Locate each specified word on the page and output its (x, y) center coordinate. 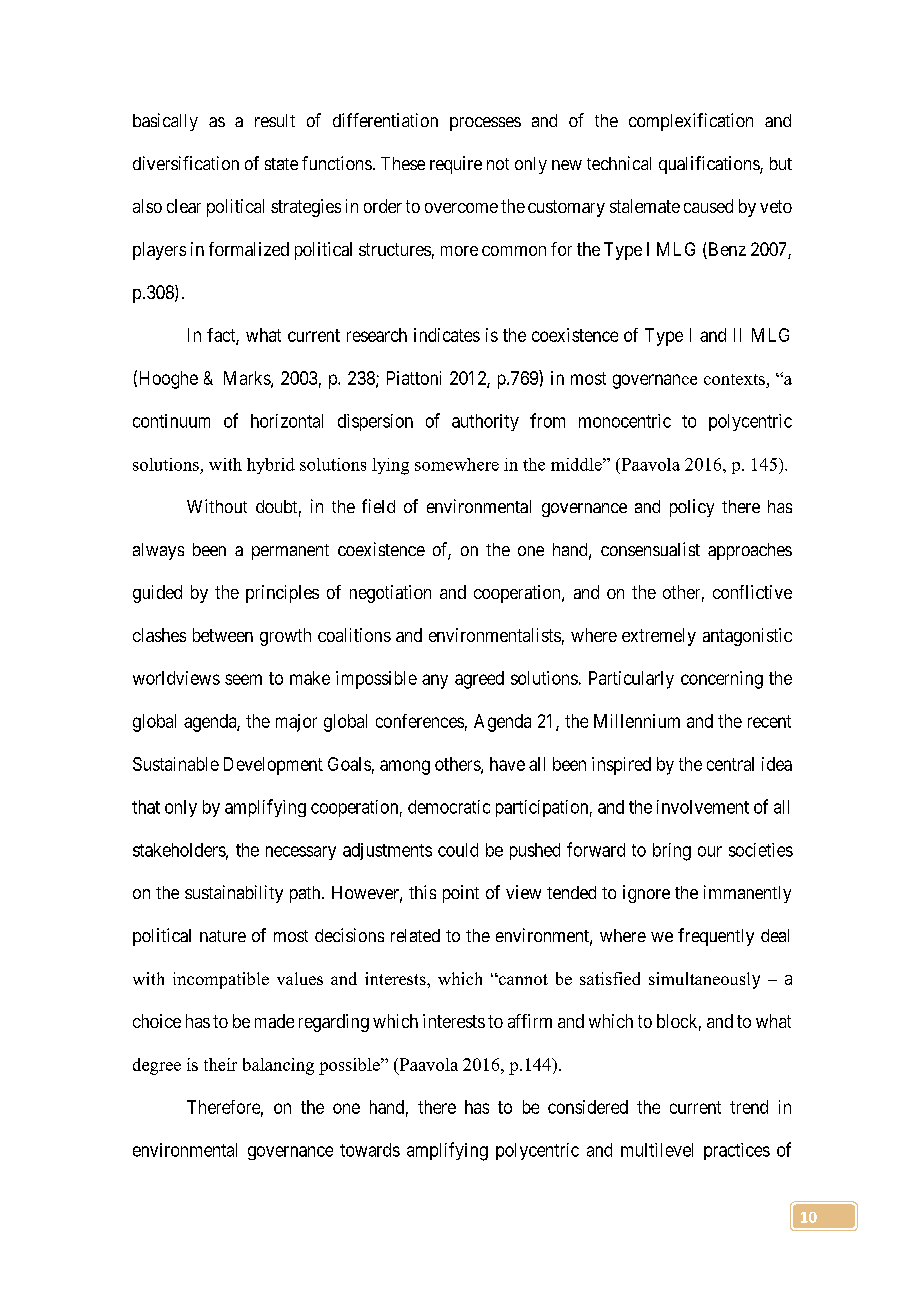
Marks (248, 379)
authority (485, 422)
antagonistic (747, 637)
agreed (479, 680)
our (710, 851)
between (223, 635)
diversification (186, 163)
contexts (734, 379)
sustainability (234, 894)
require (456, 165)
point (461, 894)
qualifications (710, 165)
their (220, 1064)
